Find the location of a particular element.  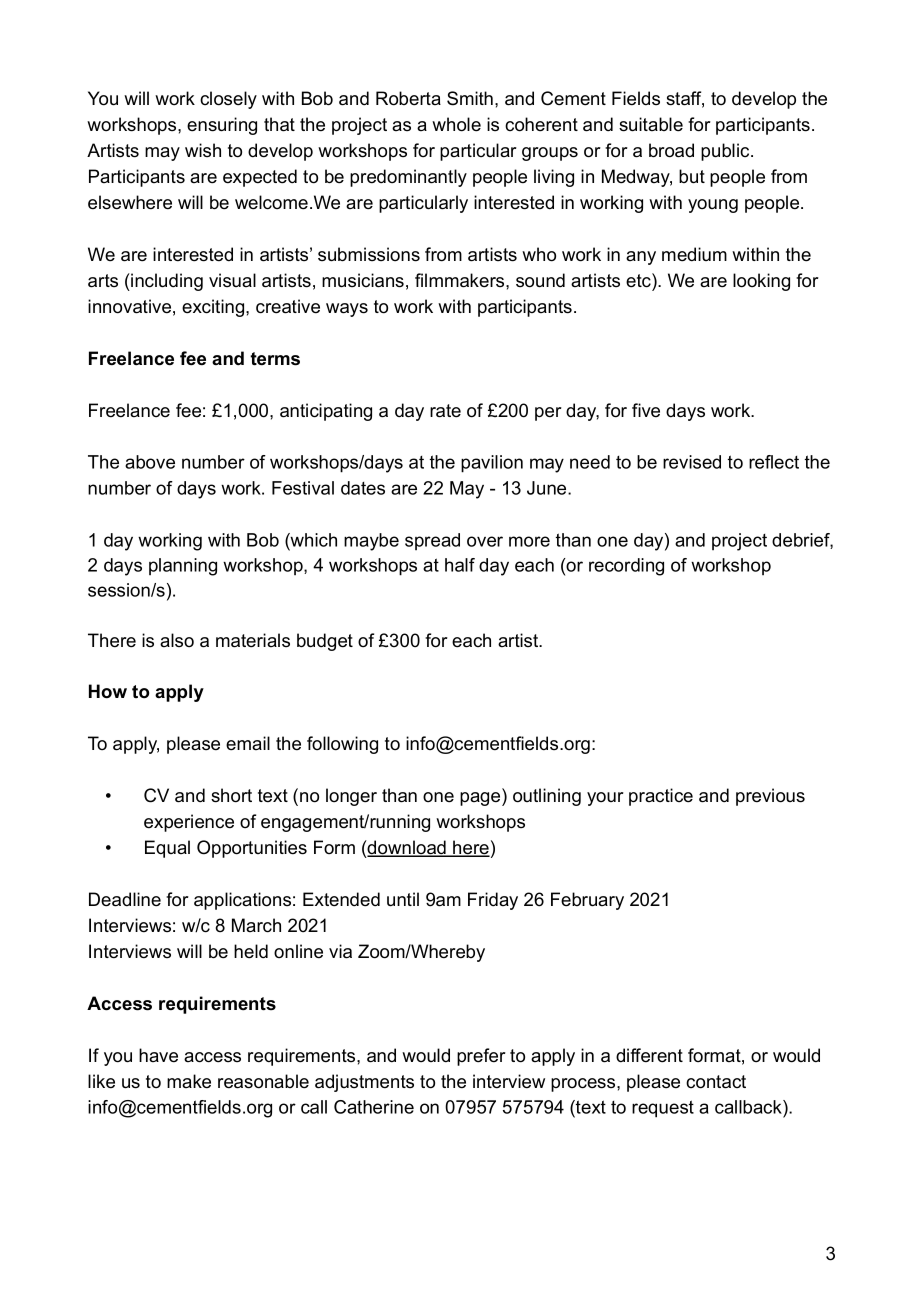

above is located at coordinates (150, 462).
